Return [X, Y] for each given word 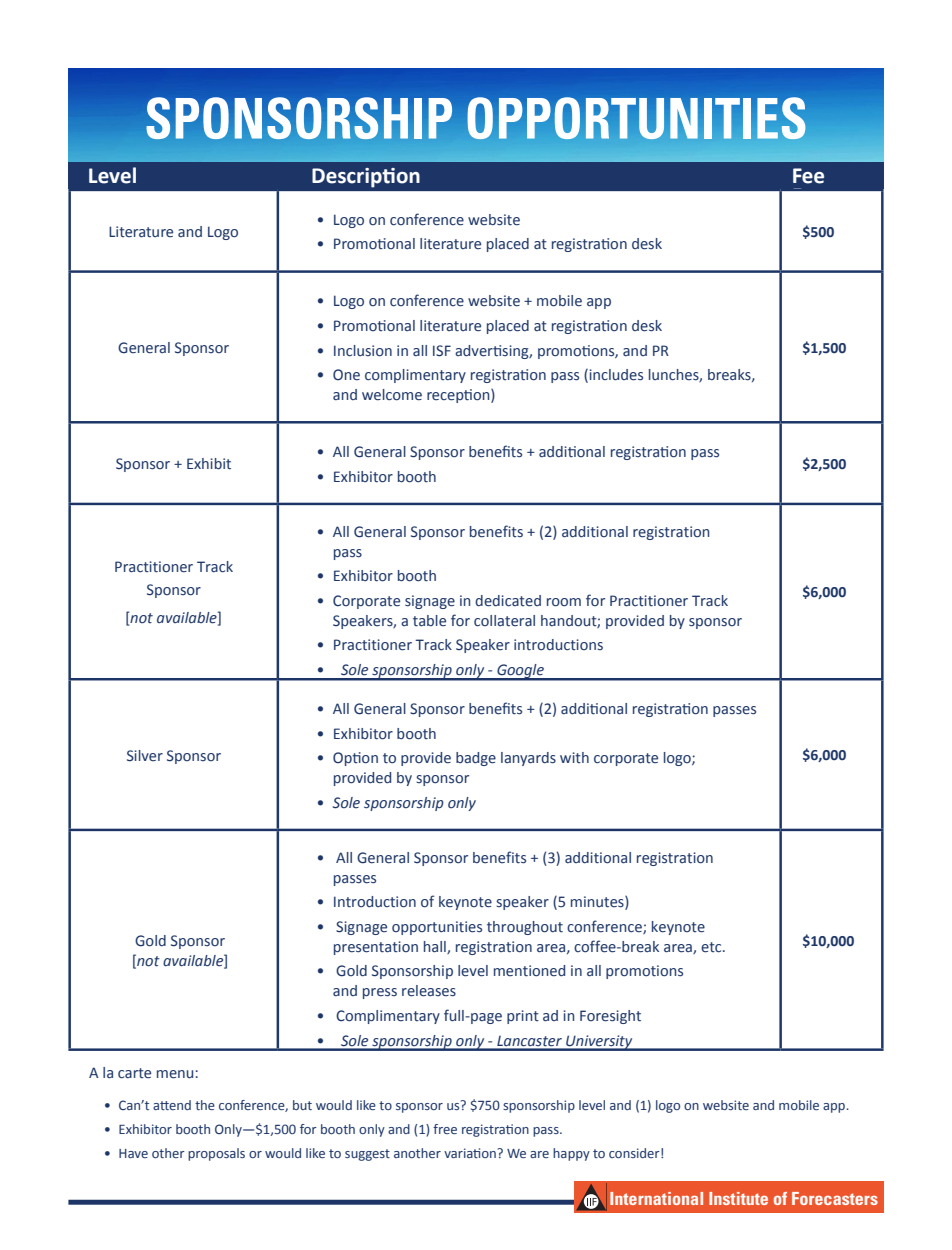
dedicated [508, 601]
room [564, 602]
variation [471, 1153]
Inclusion [363, 351]
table [429, 621]
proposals [216, 1154]
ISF [442, 351]
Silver [145, 756]
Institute [738, 1198]
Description [366, 178]
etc [712, 947]
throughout [525, 928]
